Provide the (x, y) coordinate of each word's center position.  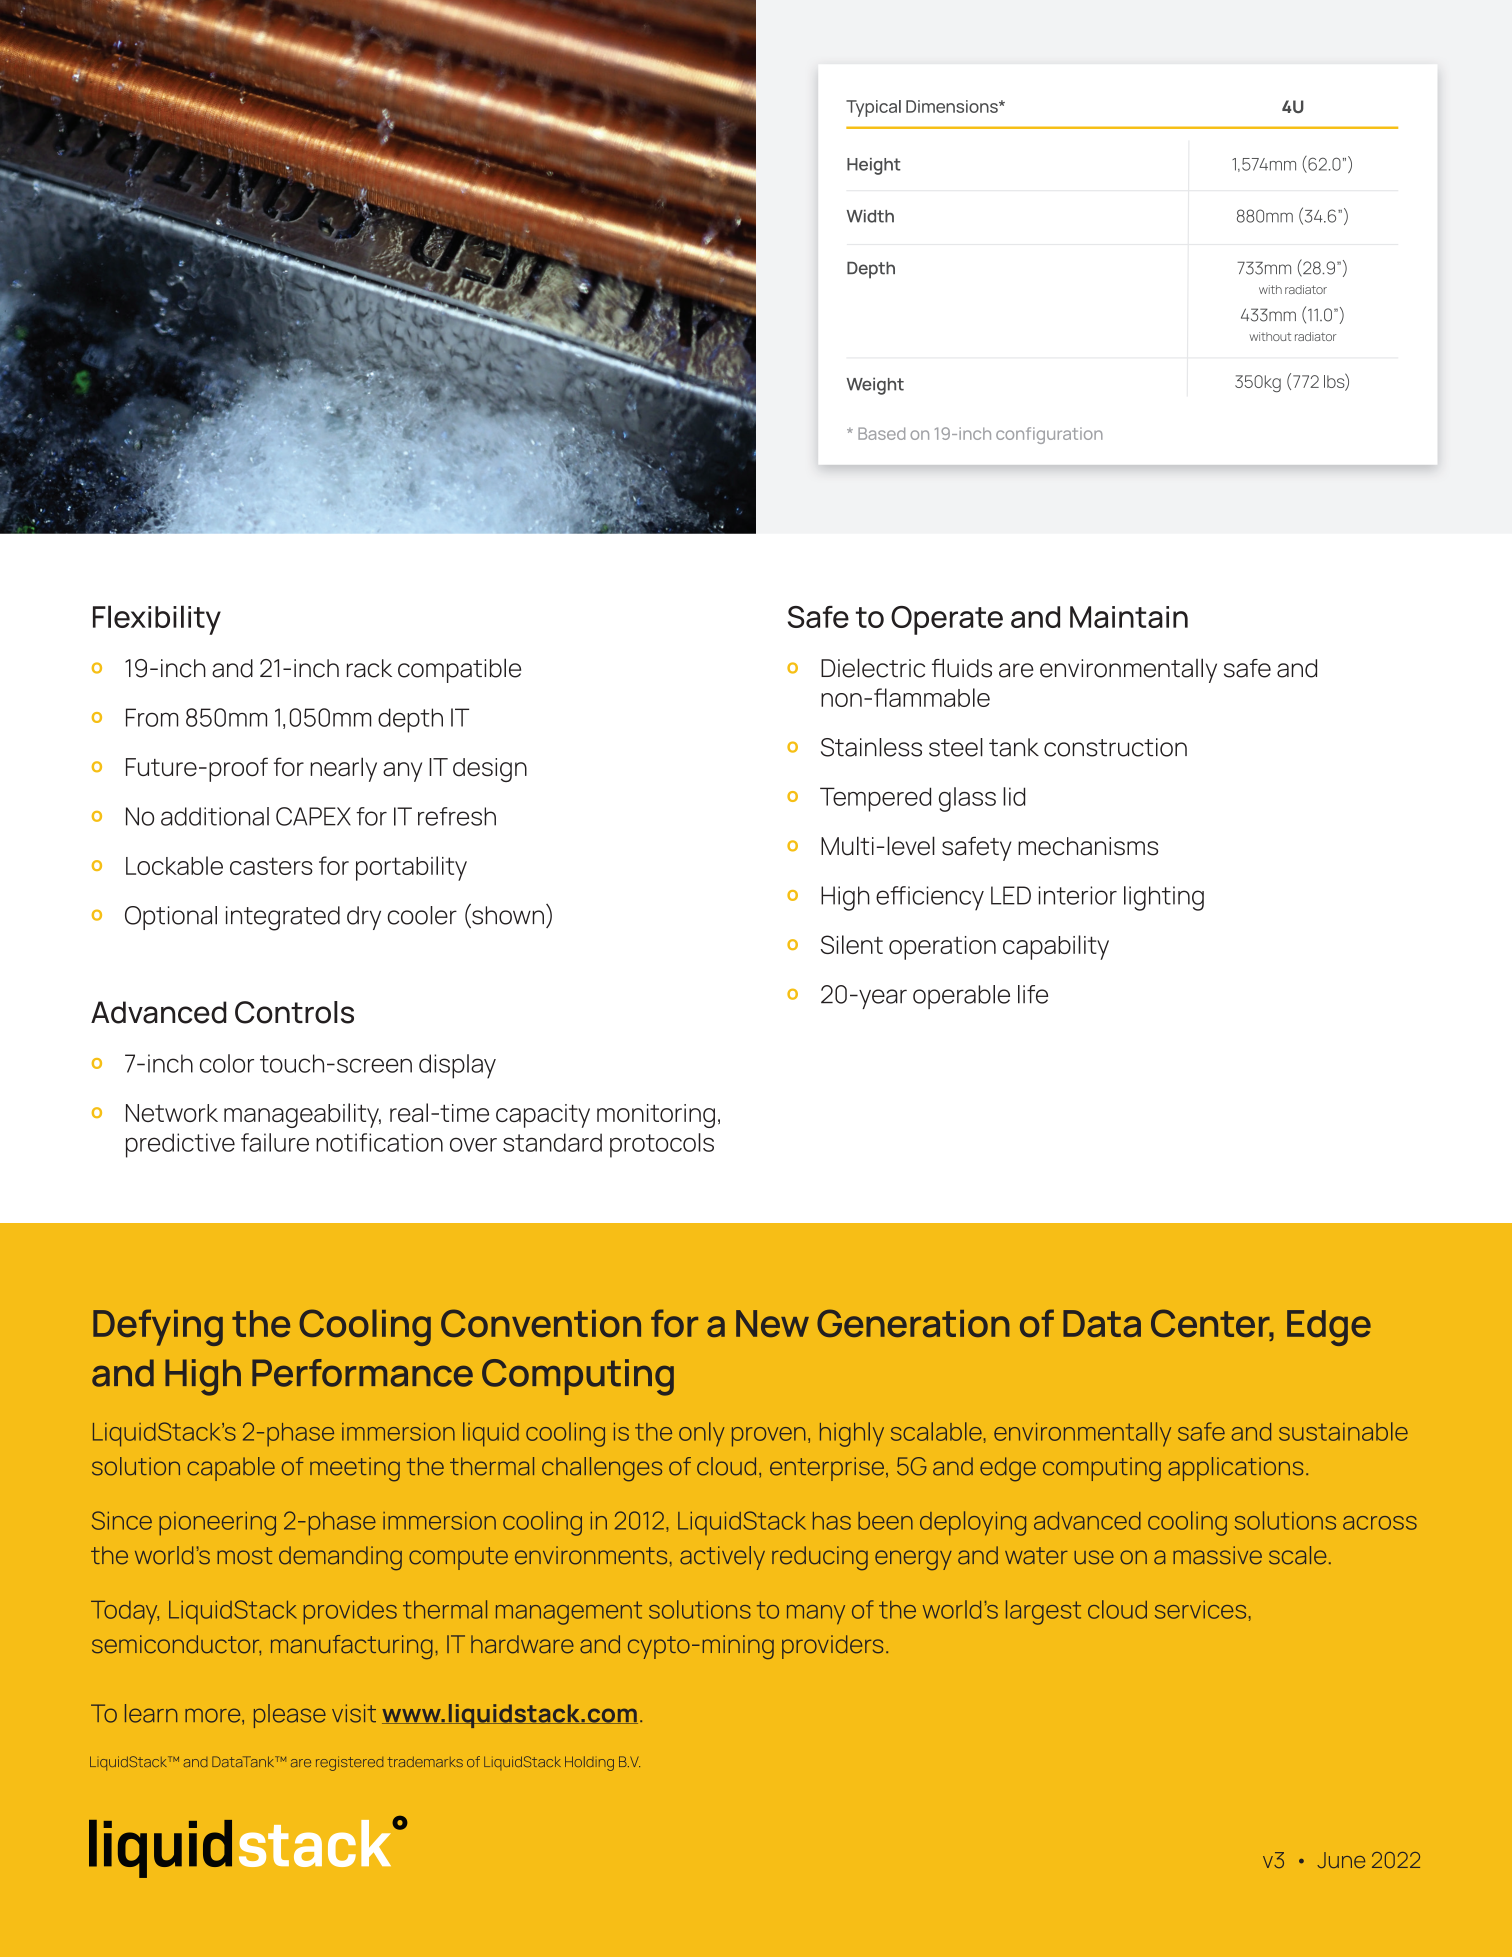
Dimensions (953, 106)
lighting (1164, 898)
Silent (852, 944)
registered (349, 1763)
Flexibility (157, 620)
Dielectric (873, 668)
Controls (294, 1012)
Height (874, 166)
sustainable (1343, 1431)
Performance (362, 1373)
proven (768, 1437)
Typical (873, 108)
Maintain (1129, 617)
